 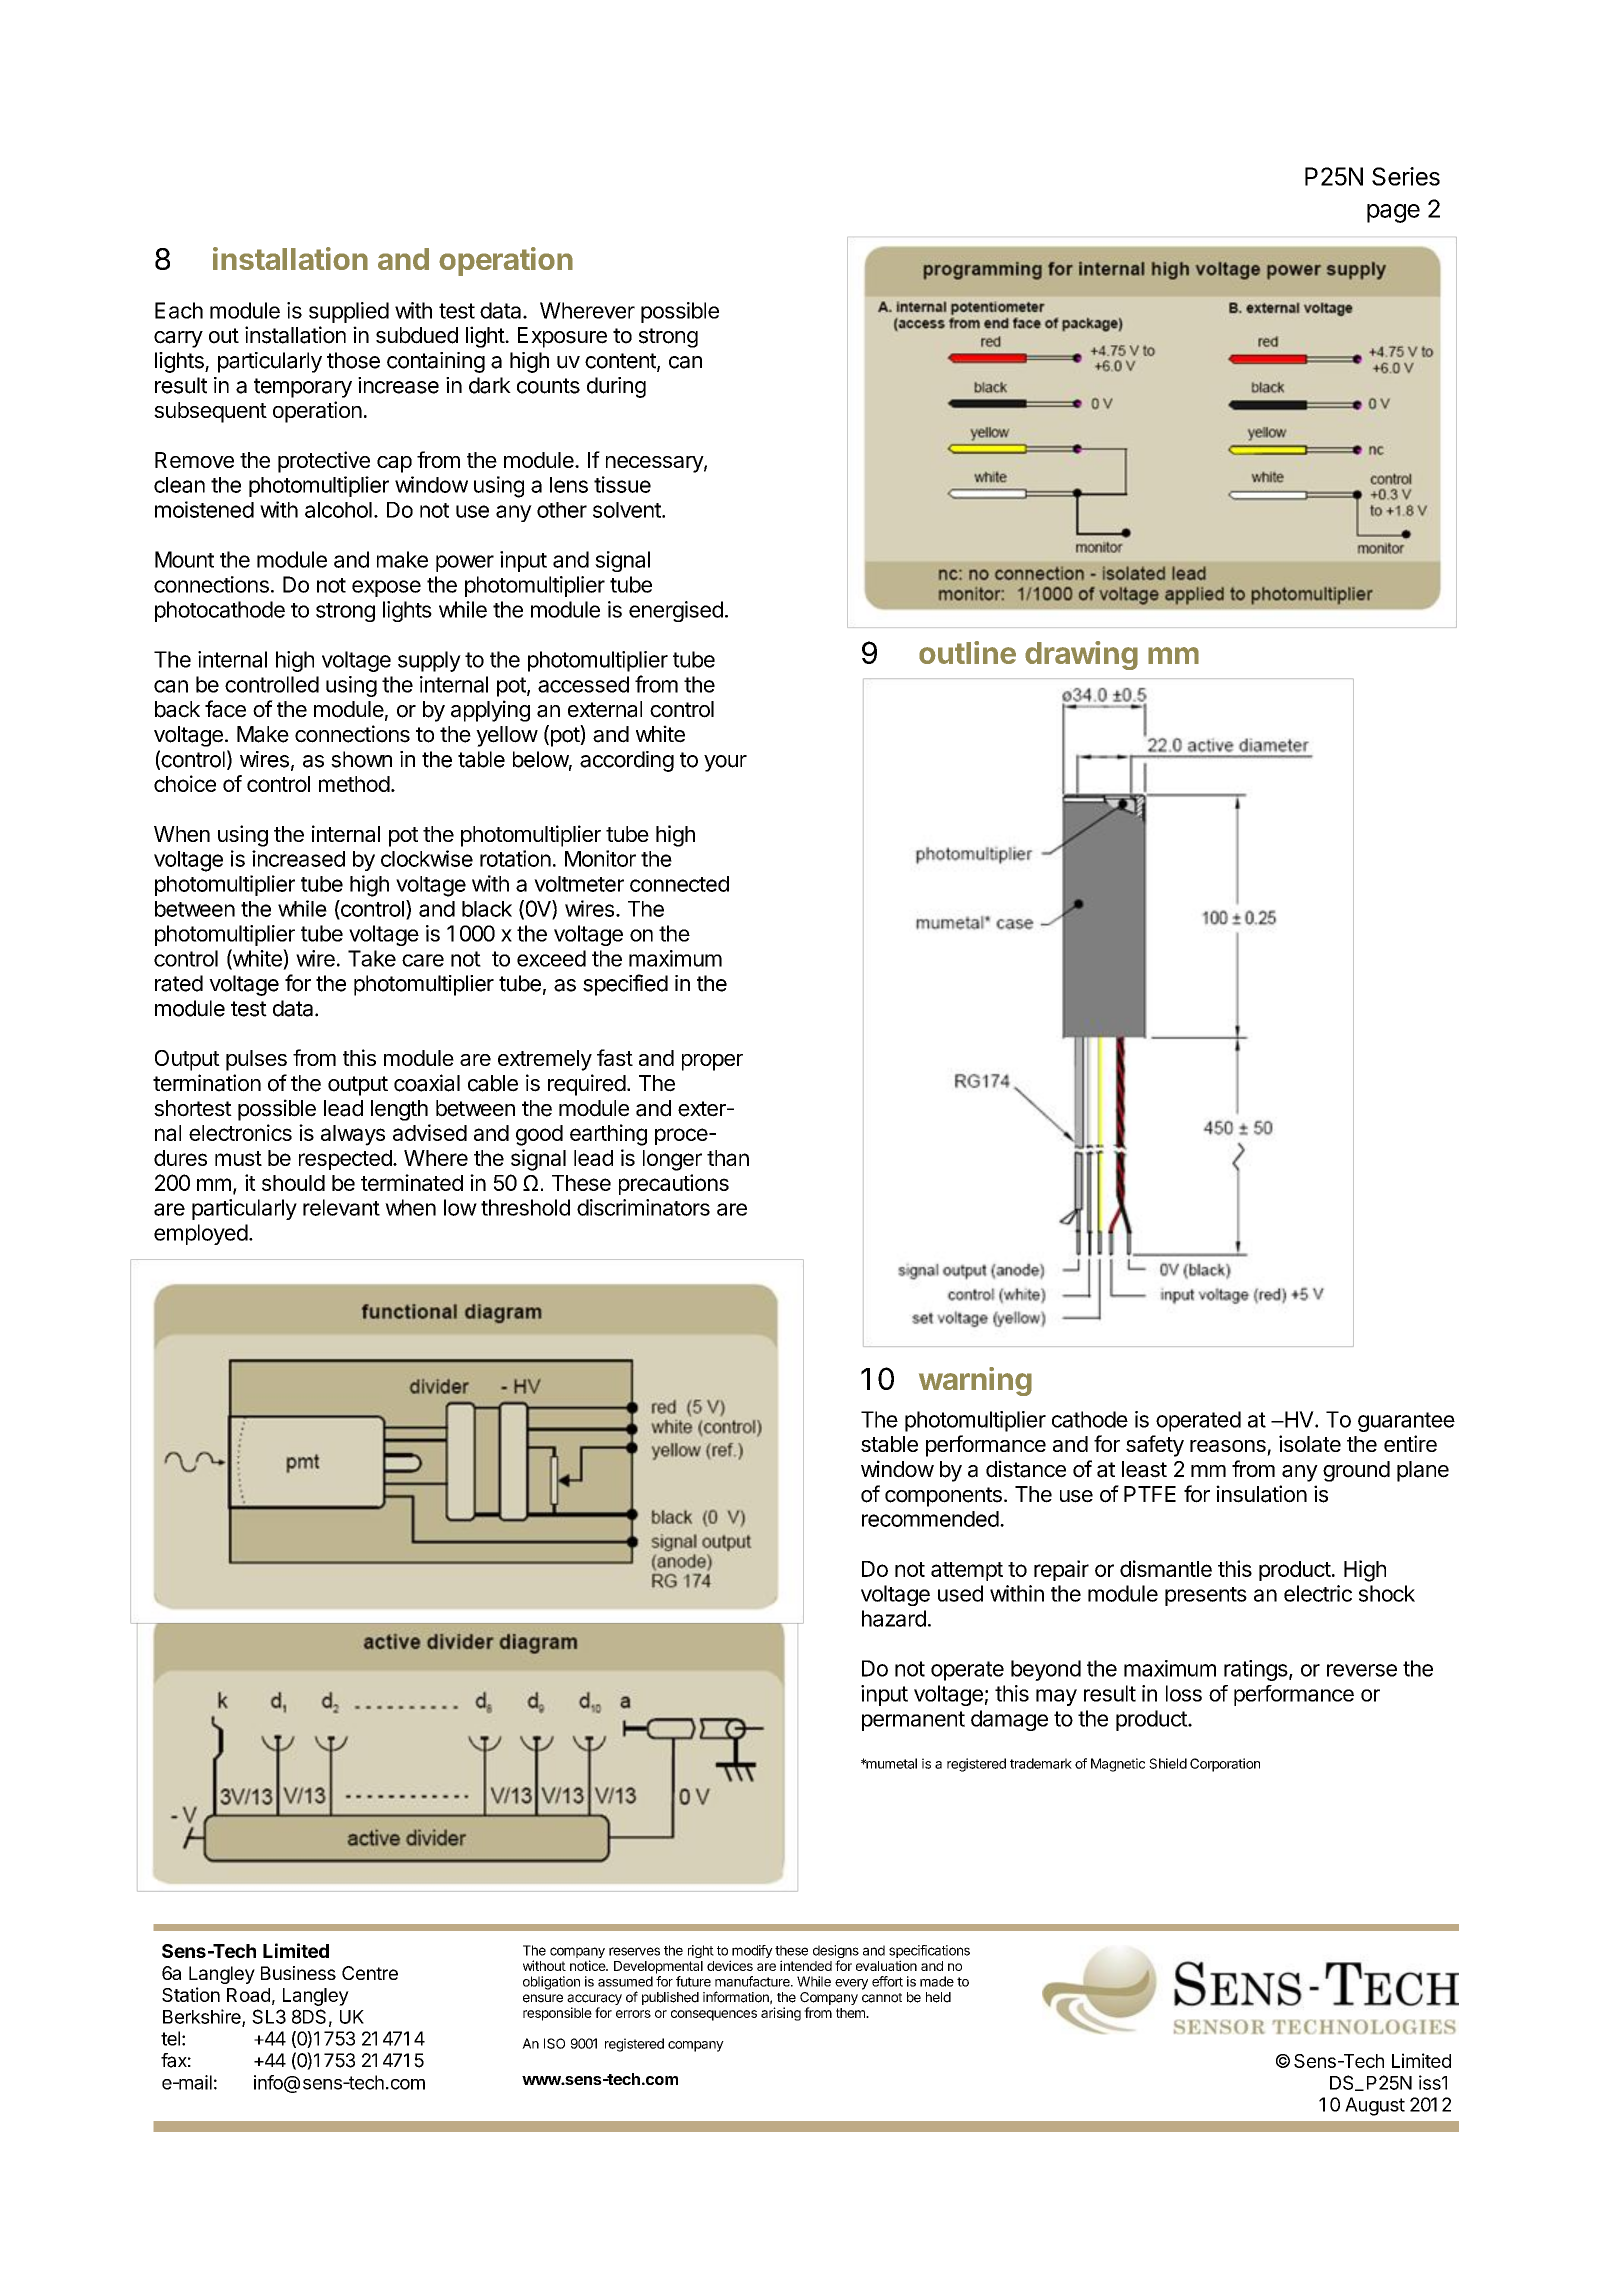 I want to click on components, so click(x=943, y=1497).
